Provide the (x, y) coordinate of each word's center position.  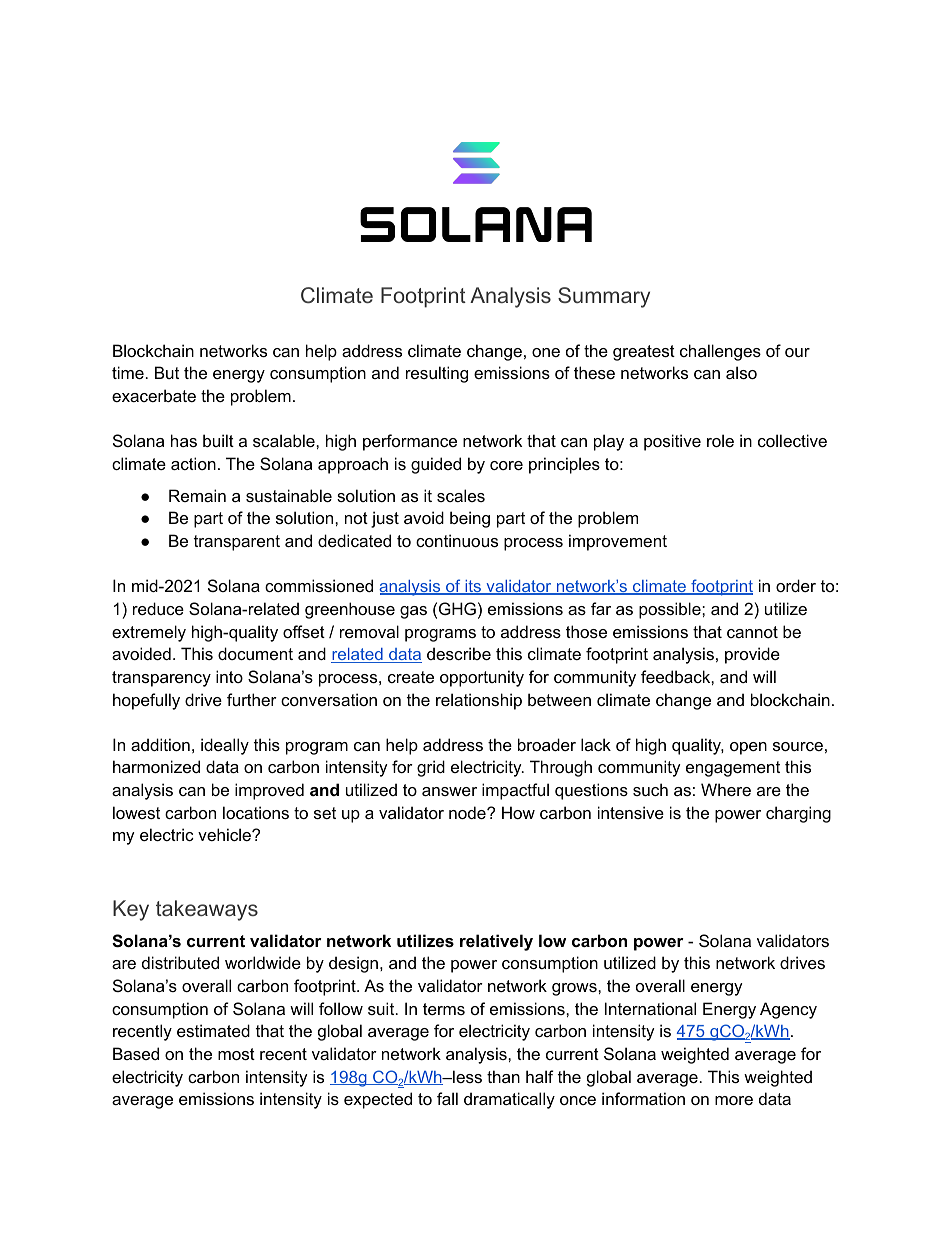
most (236, 1054)
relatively (496, 942)
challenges (720, 352)
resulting (437, 374)
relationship (479, 701)
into (229, 676)
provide (752, 655)
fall (447, 1098)
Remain (197, 495)
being (470, 519)
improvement (618, 542)
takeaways (207, 910)
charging (798, 814)
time (128, 372)
